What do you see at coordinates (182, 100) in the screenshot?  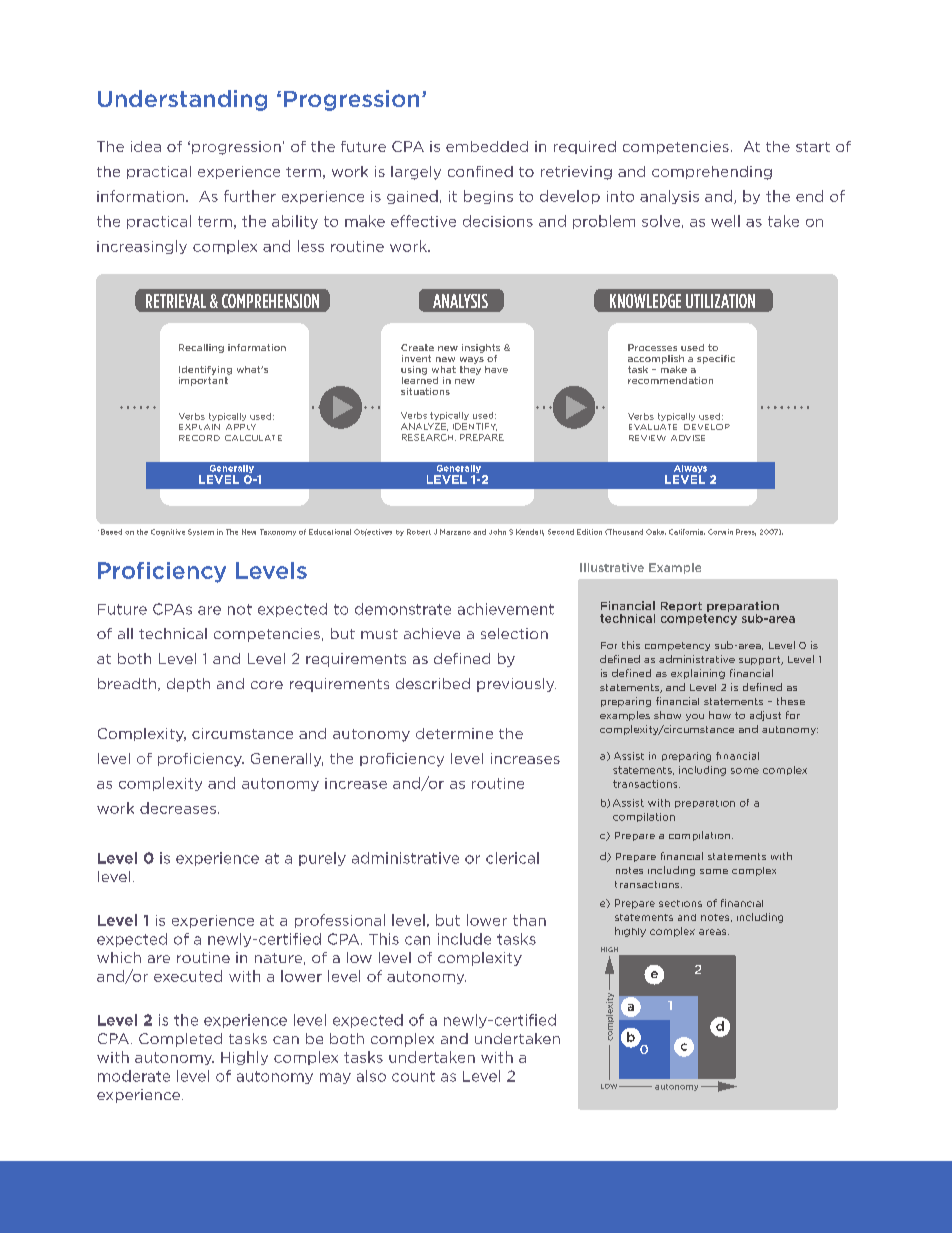 I see `Understanding` at bounding box center [182, 100].
